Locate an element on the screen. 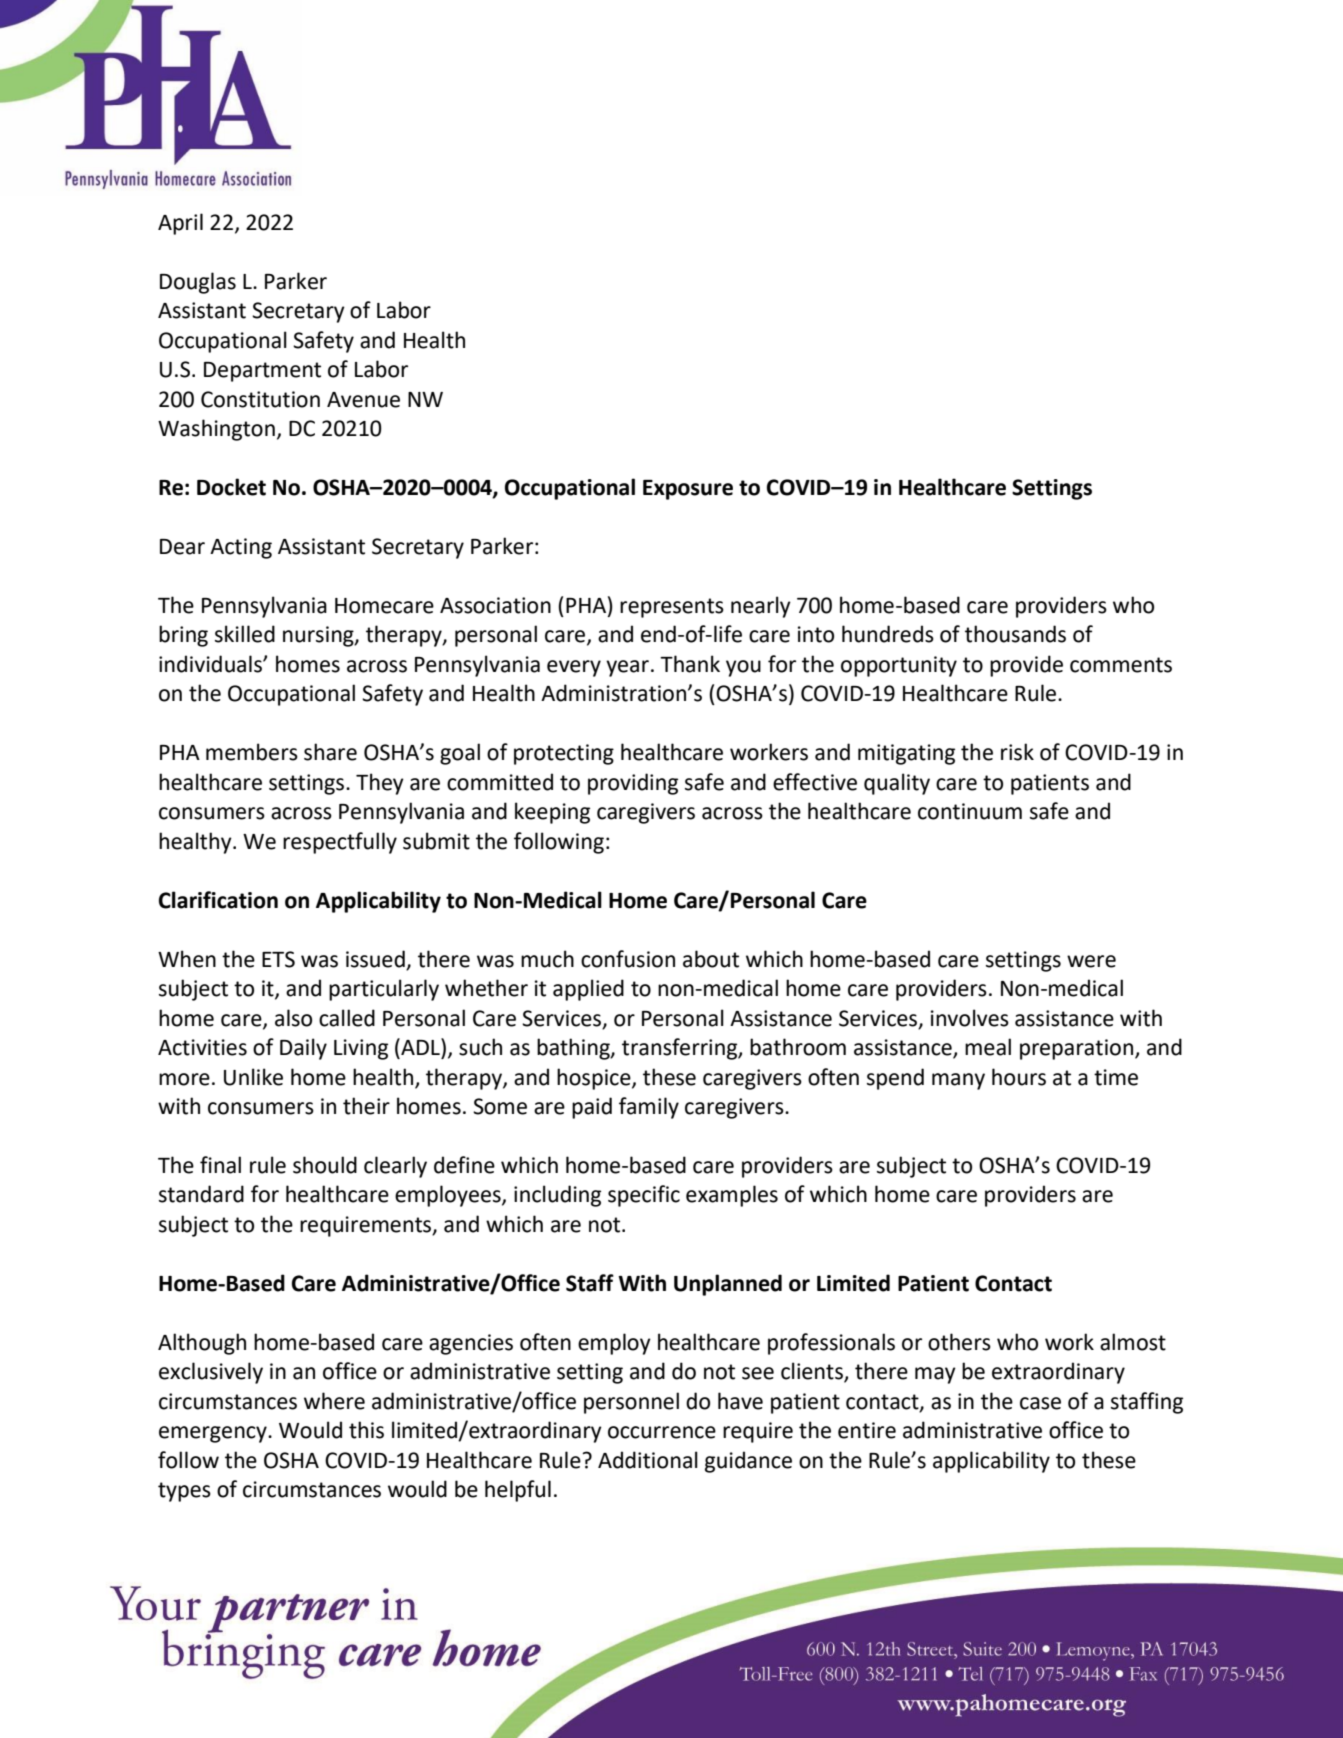  Douglas is located at coordinates (198, 283).
